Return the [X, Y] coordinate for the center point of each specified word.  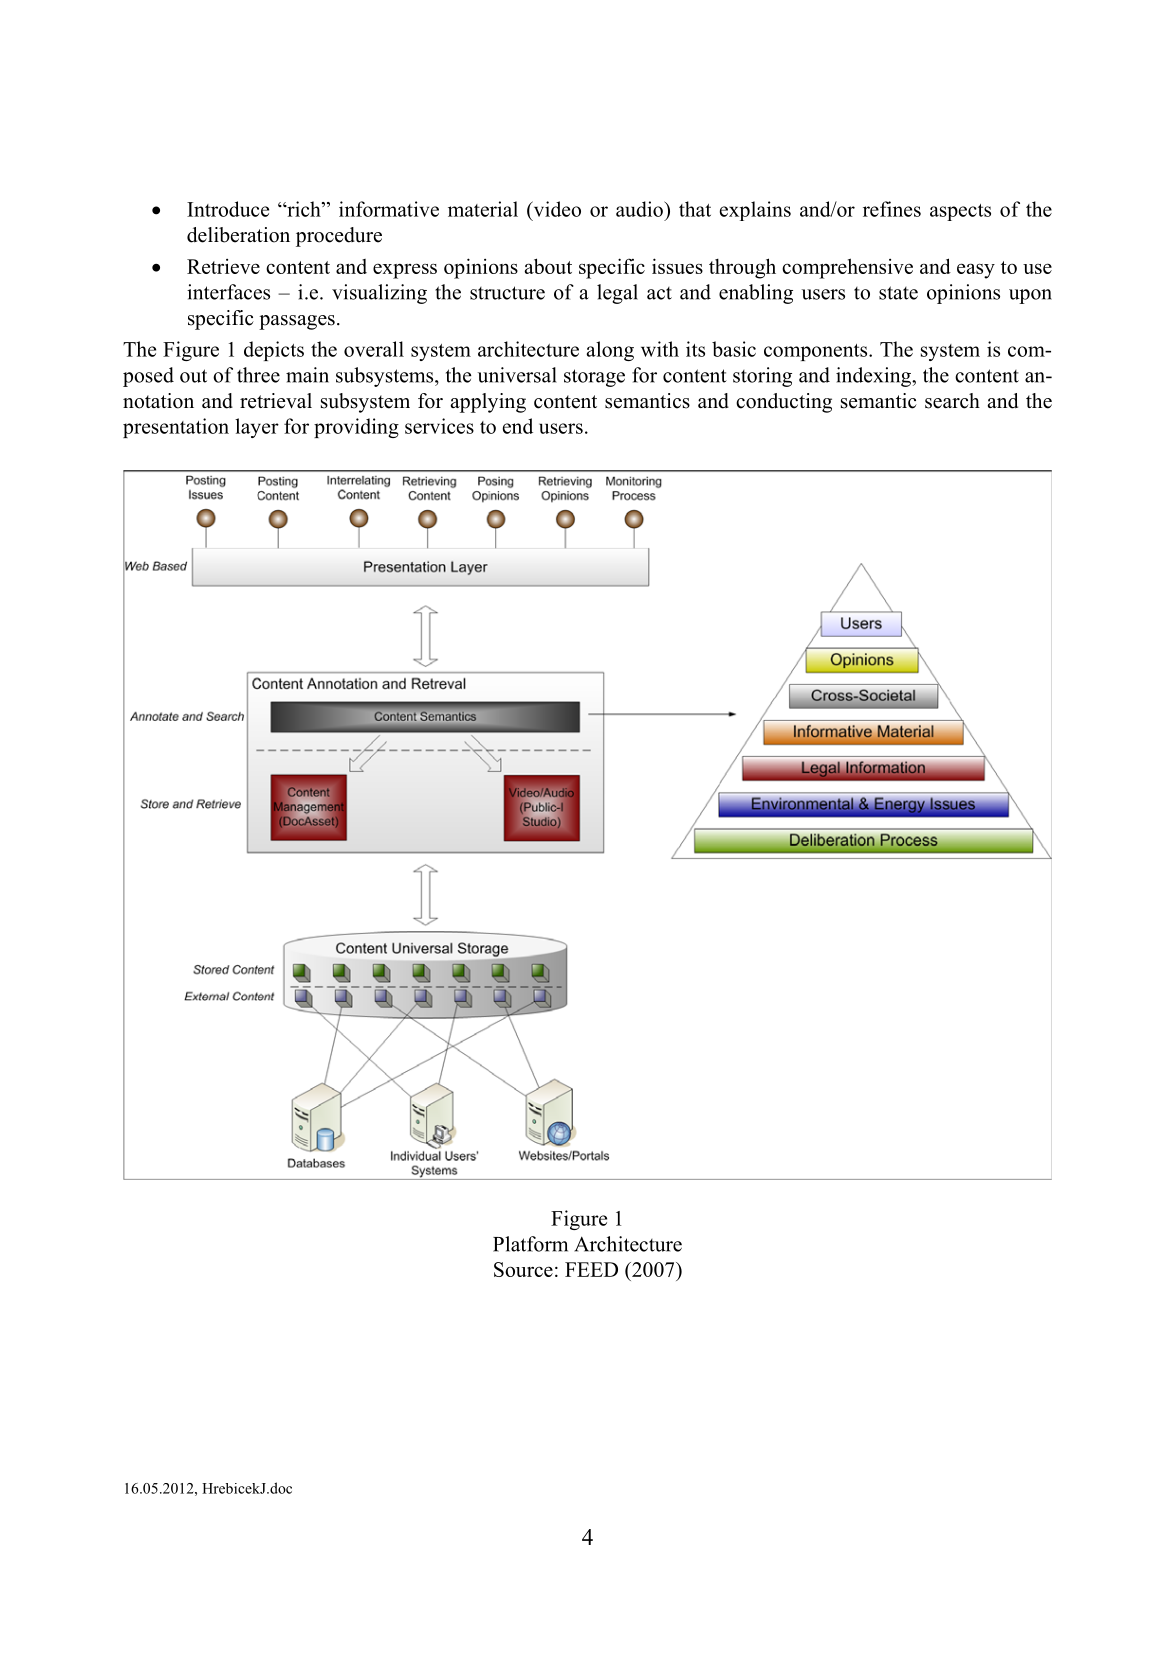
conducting [784, 403]
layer [257, 428]
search [952, 401]
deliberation [238, 235]
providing [356, 428]
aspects [960, 212]
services [439, 426]
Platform [530, 1244]
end [518, 426]
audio [640, 209]
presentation [176, 428]
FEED [591, 1269]
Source [523, 1269]
